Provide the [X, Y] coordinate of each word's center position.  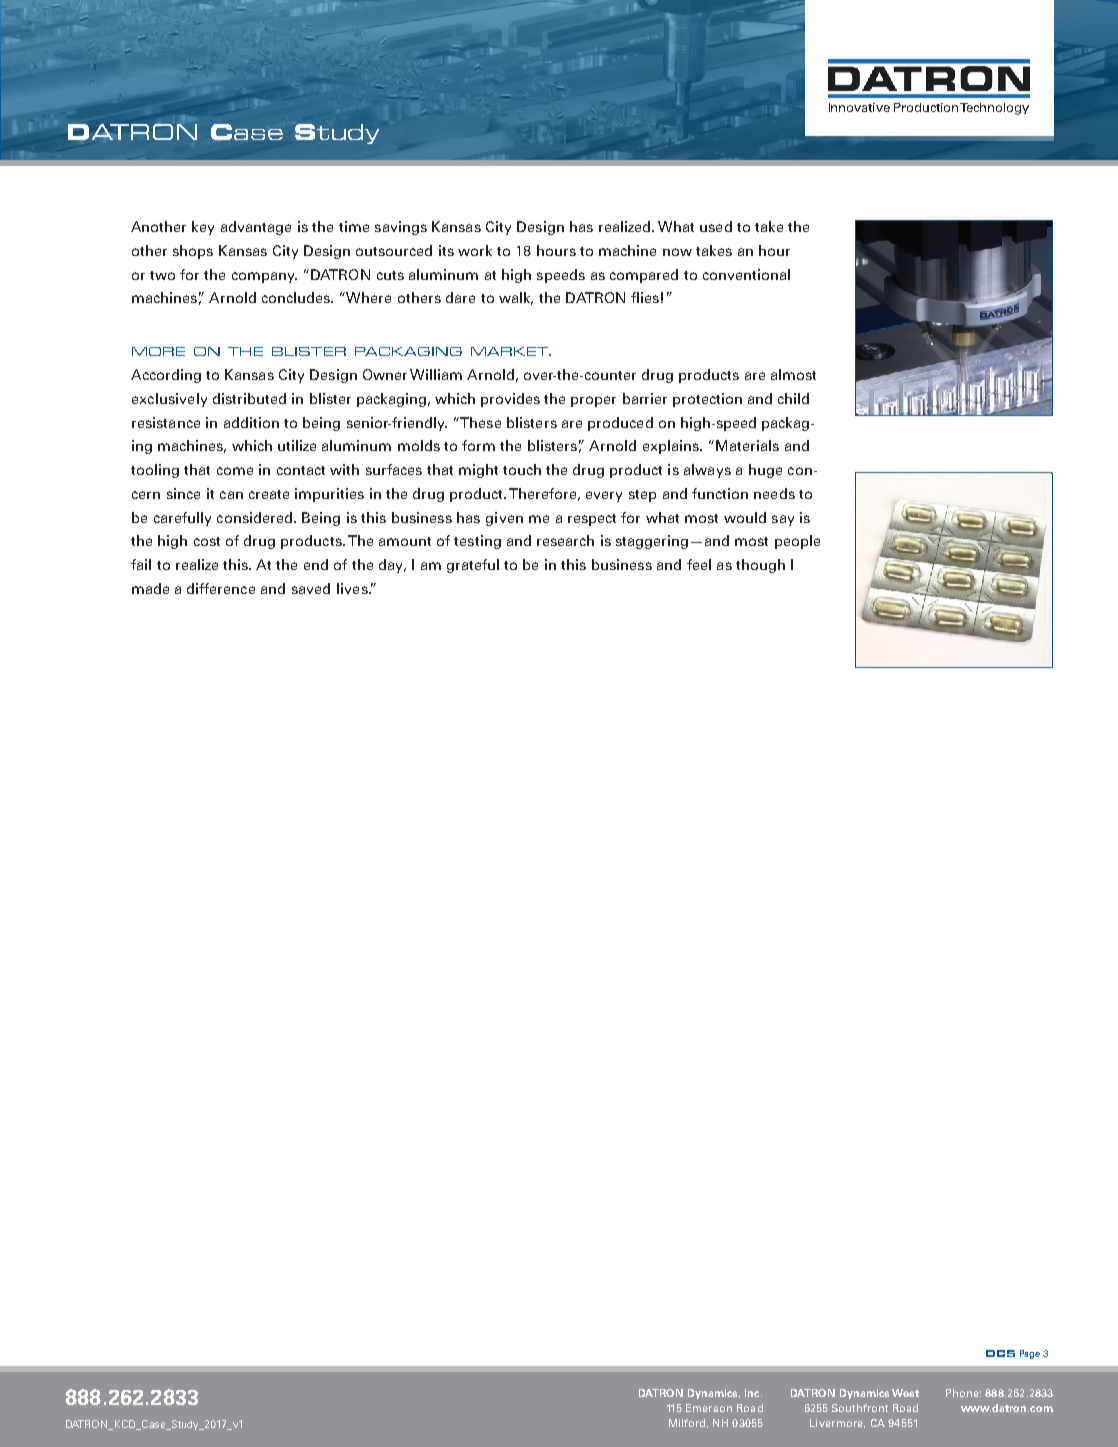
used [716, 226]
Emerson [709, 1408]
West [905, 1393]
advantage [256, 228]
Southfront [860, 1408]
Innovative [859, 107]
